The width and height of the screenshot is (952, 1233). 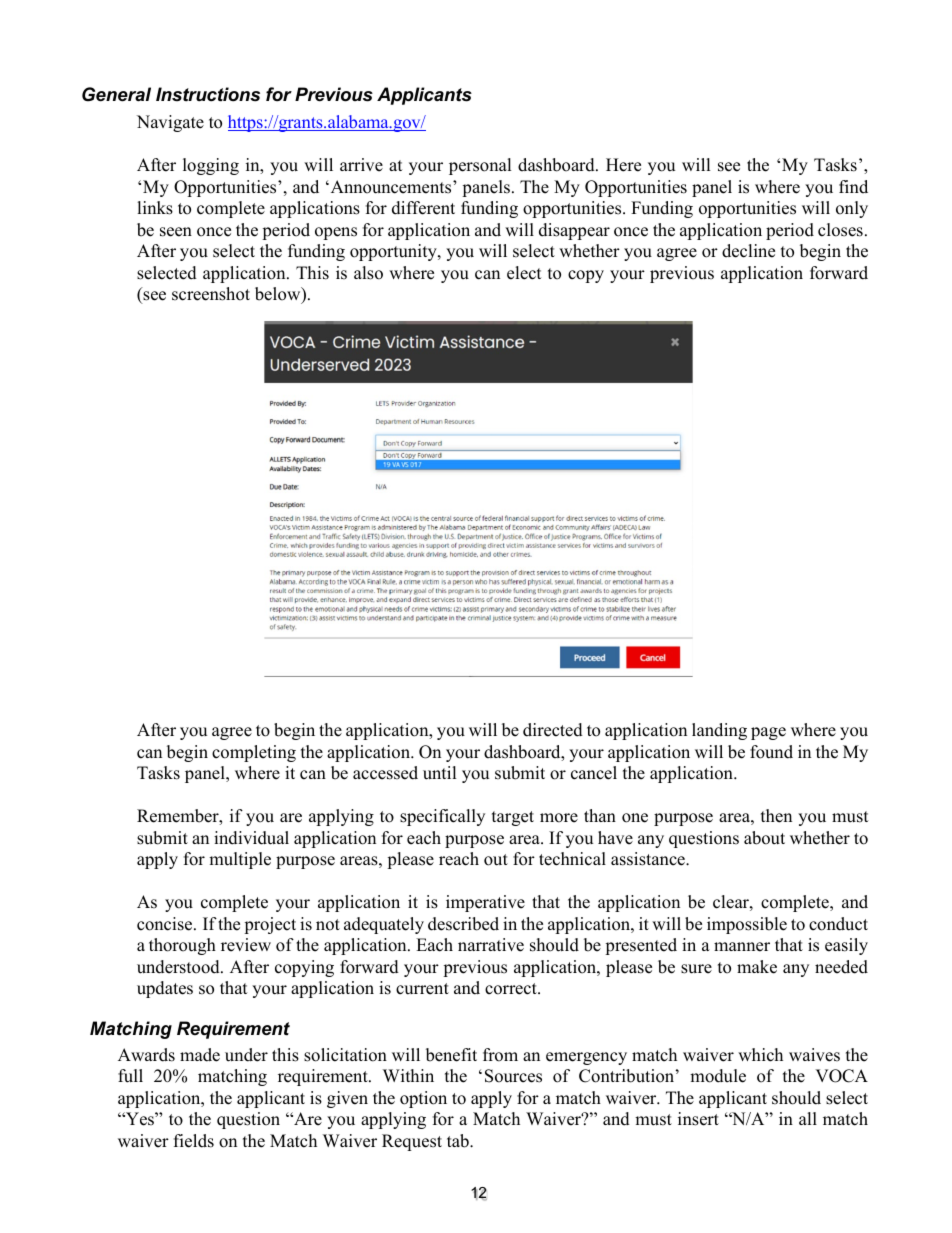 What do you see at coordinates (194, 1141) in the screenshot?
I see `fields` at bounding box center [194, 1141].
